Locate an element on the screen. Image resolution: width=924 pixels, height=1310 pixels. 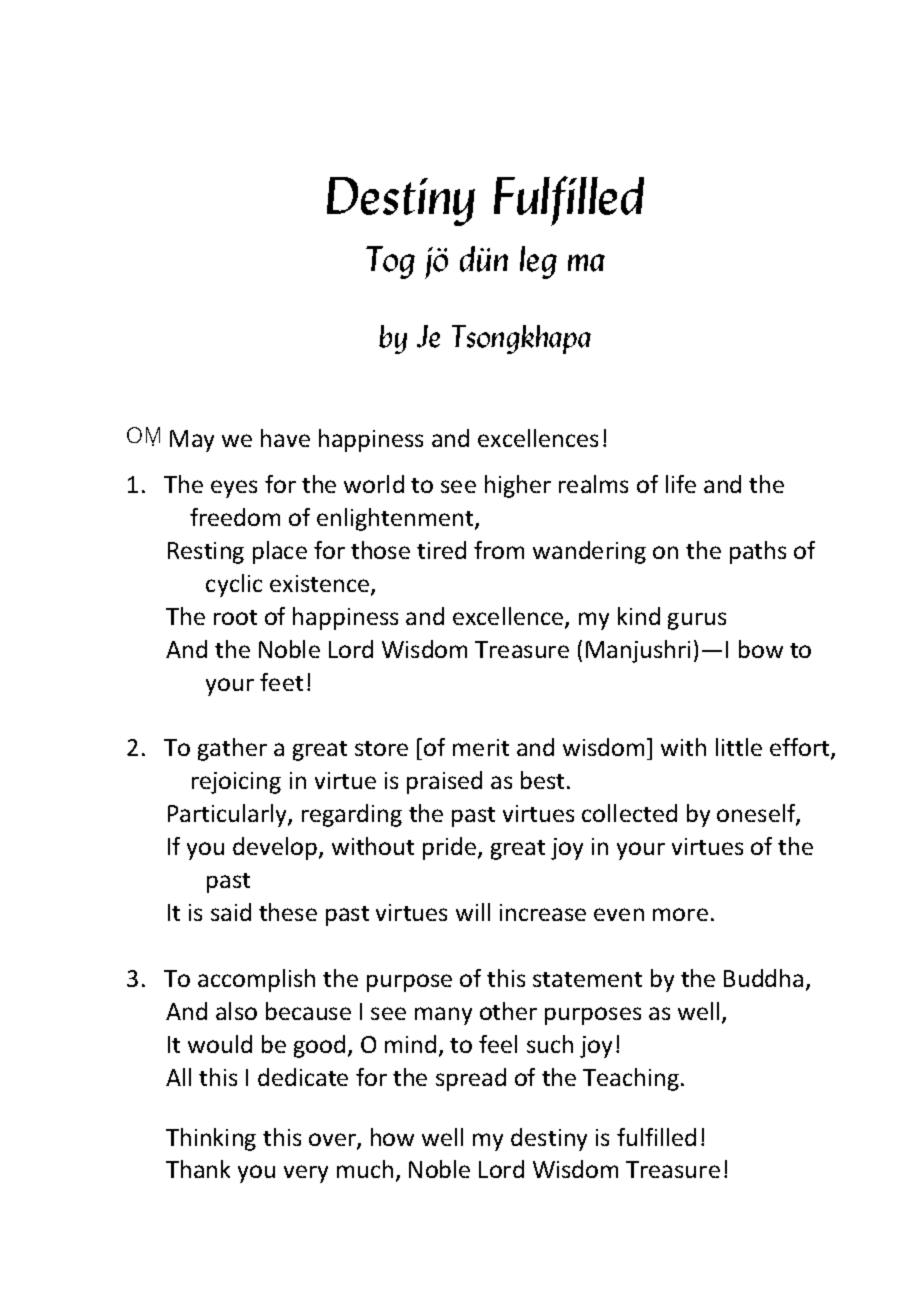
said is located at coordinates (231, 912).
